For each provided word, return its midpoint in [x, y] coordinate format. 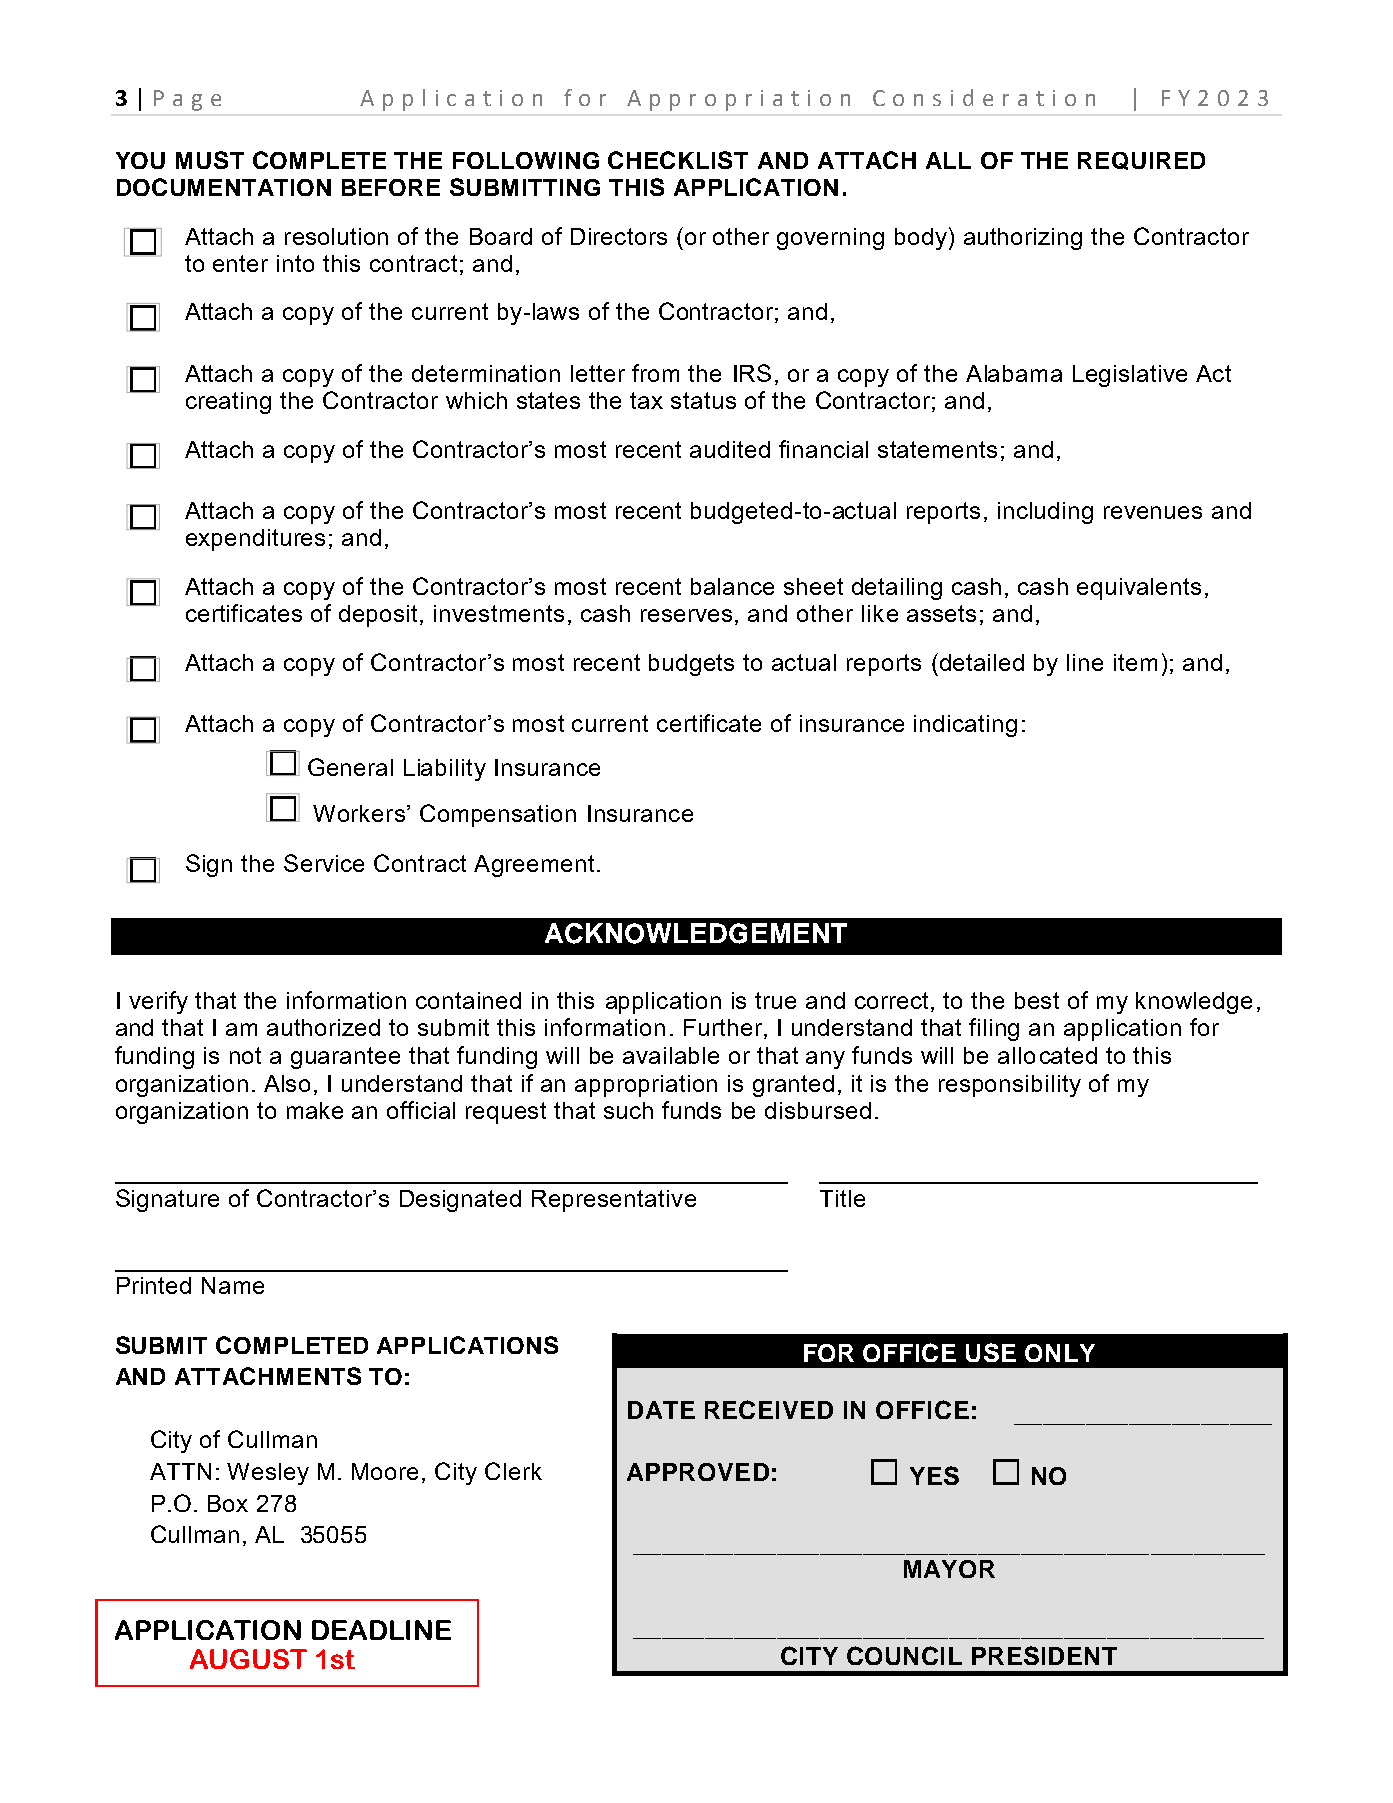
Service [324, 863]
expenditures [255, 540]
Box [228, 1503]
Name [233, 1285]
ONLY [1060, 1353]
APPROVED [698, 1472]
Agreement [534, 866]
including [1045, 513]
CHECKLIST [678, 160]
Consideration [984, 97]
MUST [210, 160]
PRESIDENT [1044, 1655]
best [1037, 1000]
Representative [614, 1201]
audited [730, 449]
